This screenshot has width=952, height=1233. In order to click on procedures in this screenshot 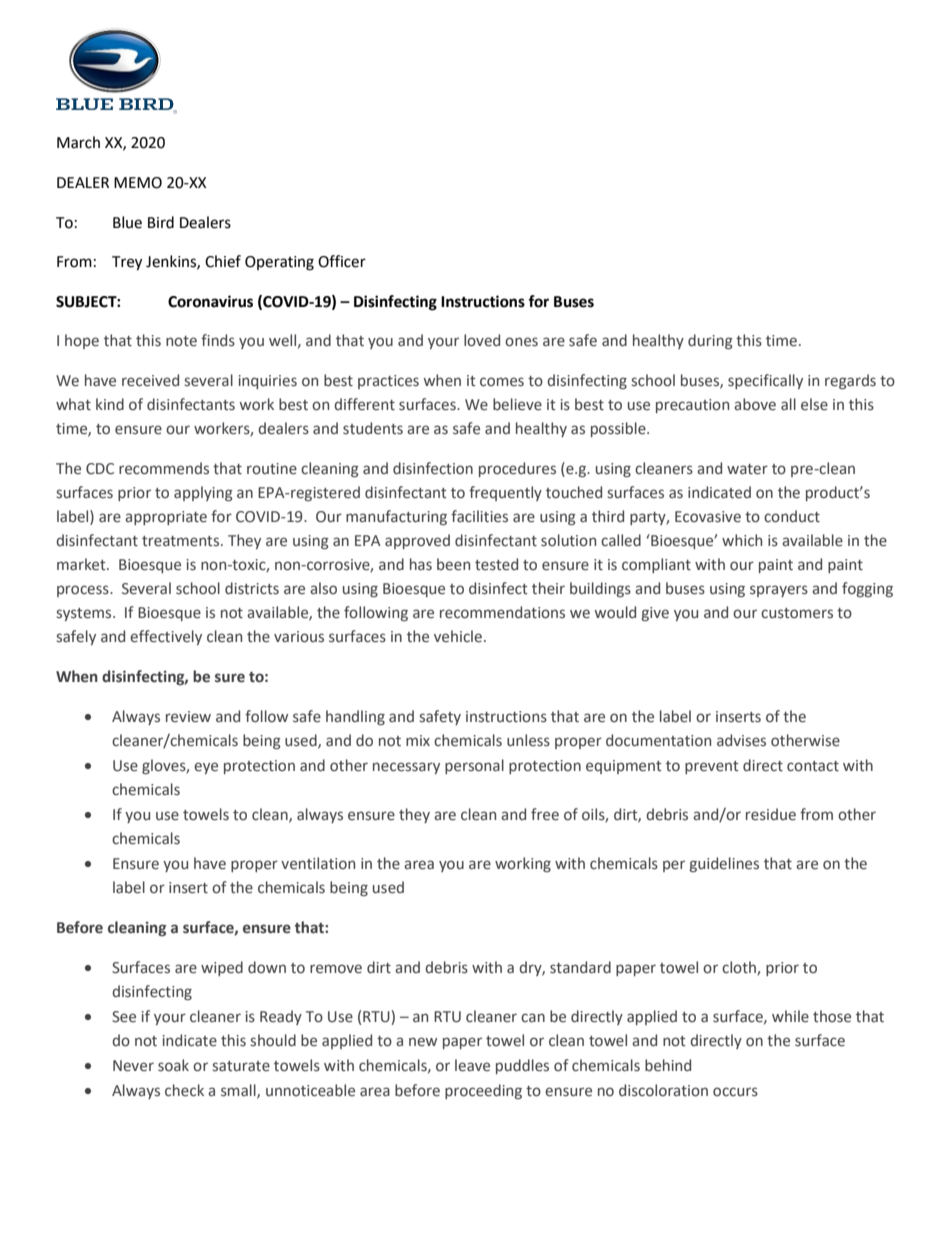, I will do `click(517, 469)`.
